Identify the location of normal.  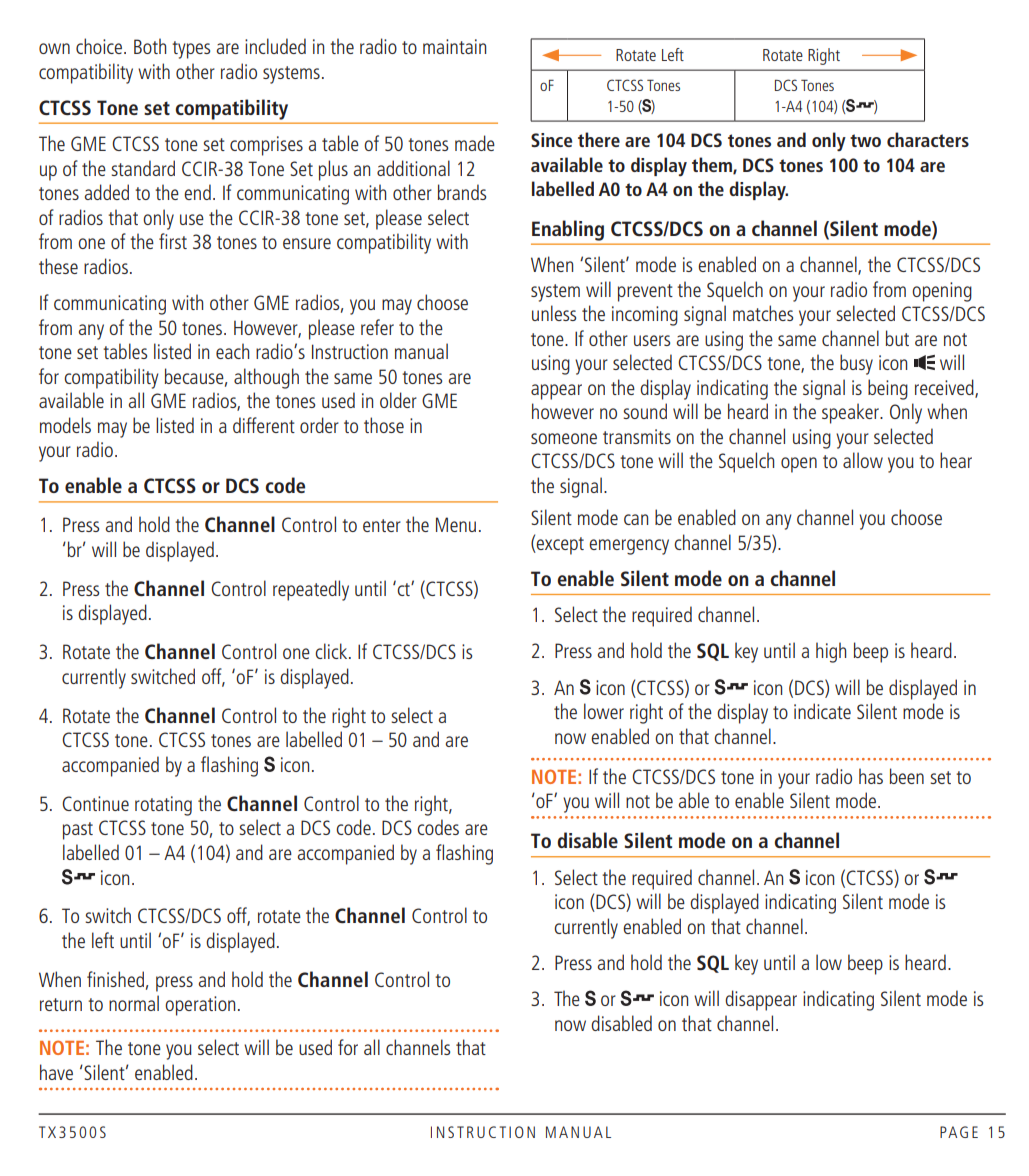
(134, 1003).
